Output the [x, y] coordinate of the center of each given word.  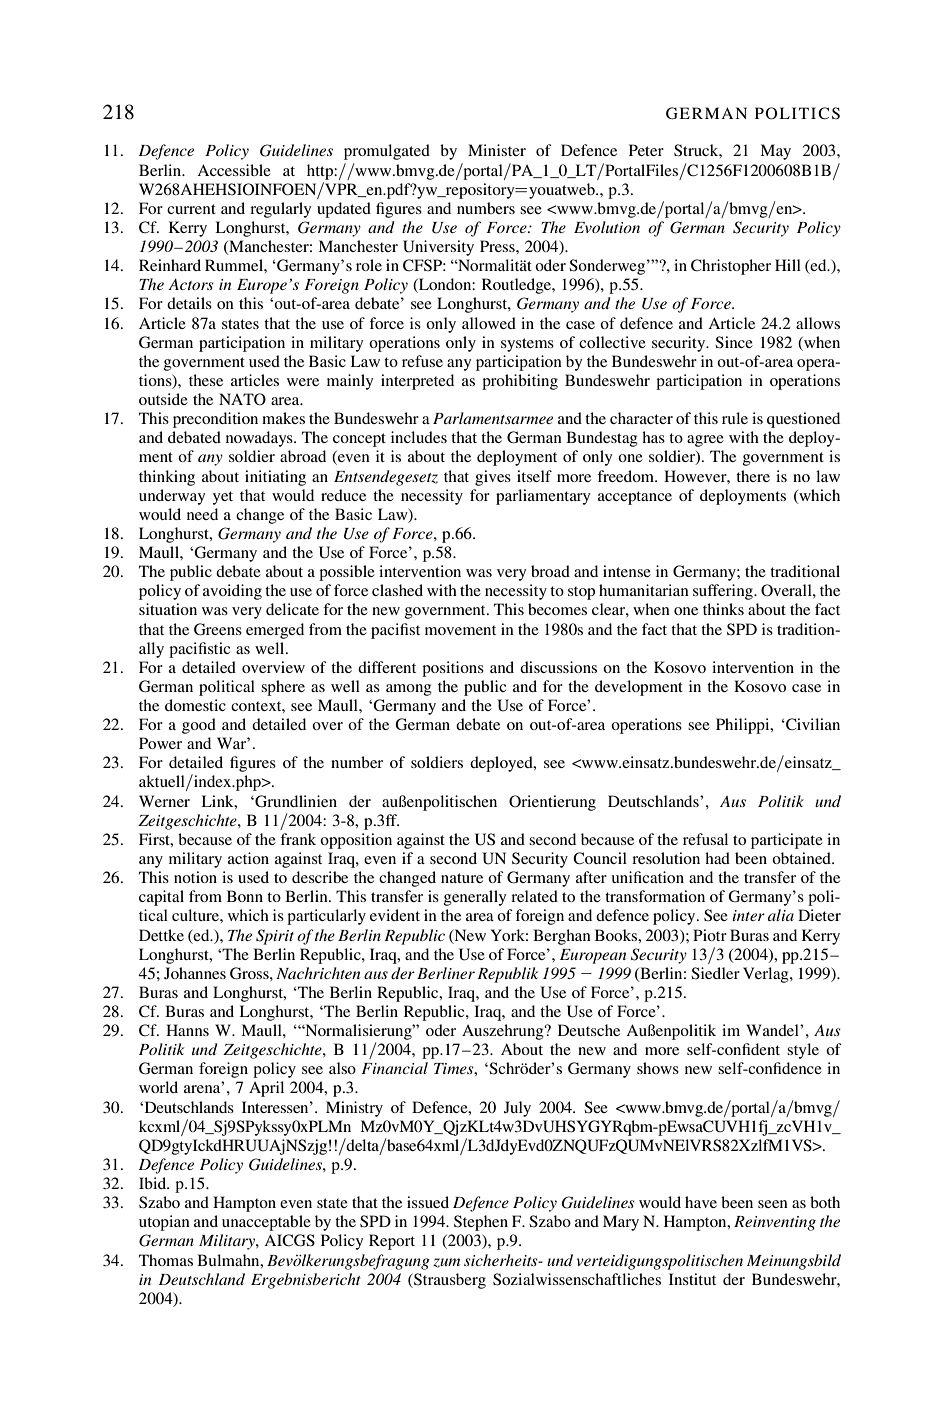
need [202, 514]
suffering [724, 592]
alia [781, 915]
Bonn [245, 896]
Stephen [481, 1223]
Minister [497, 150]
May [775, 152]
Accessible [234, 170]
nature [462, 878]
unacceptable [266, 1223]
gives [493, 478]
